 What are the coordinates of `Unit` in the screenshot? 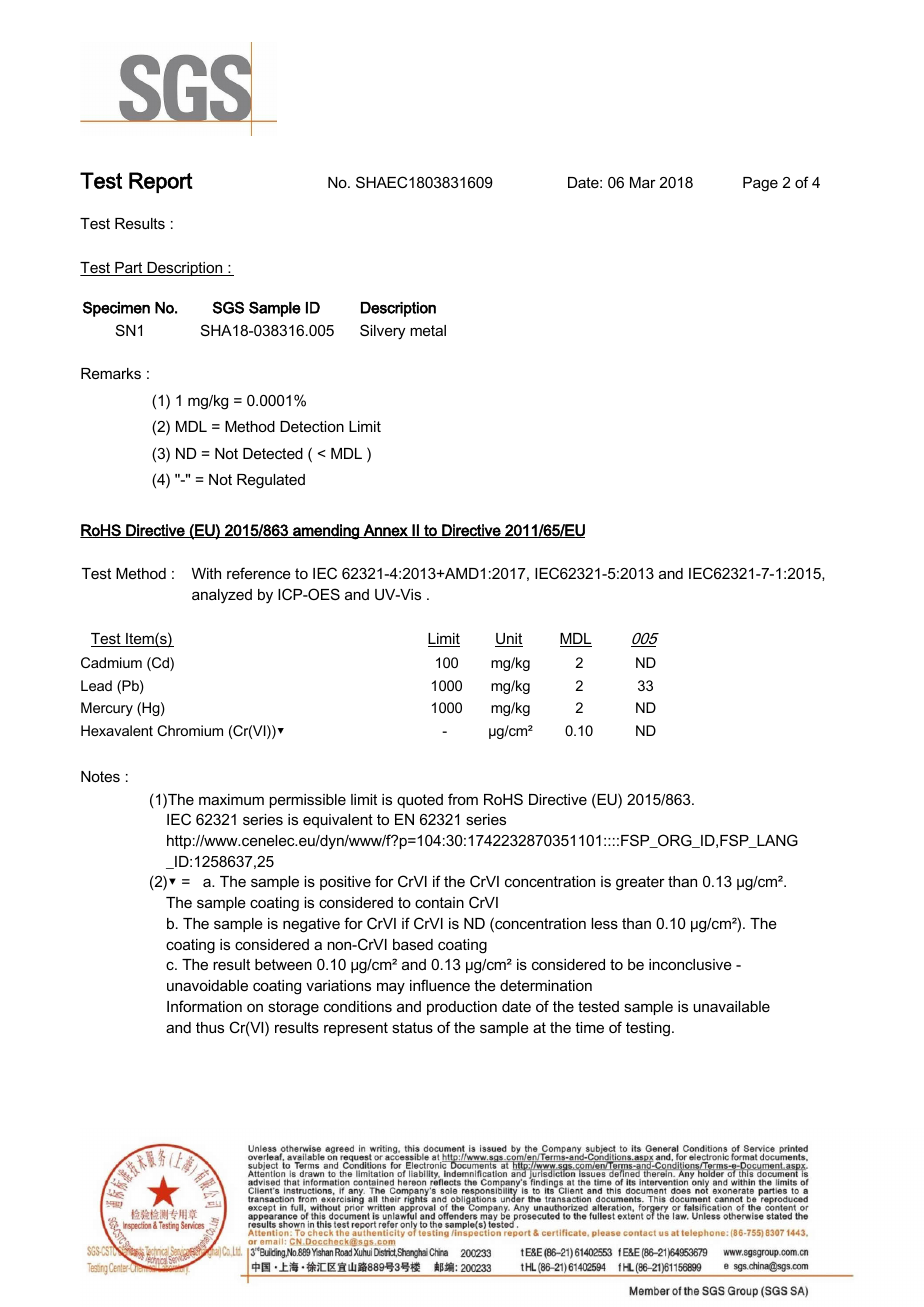 It's located at (509, 640).
